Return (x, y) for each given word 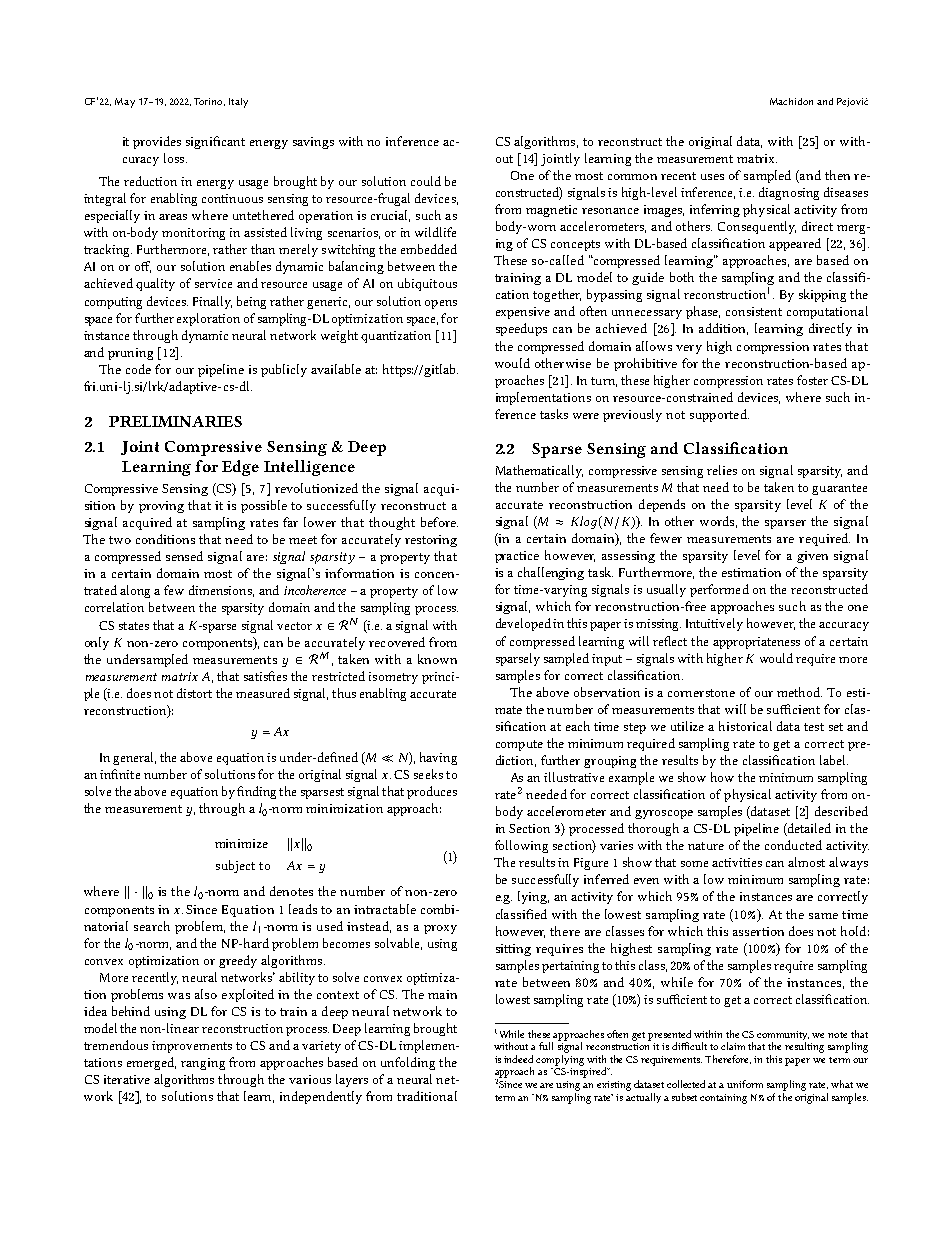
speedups (521, 329)
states (134, 626)
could (426, 181)
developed (523, 624)
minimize (241, 843)
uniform (745, 1084)
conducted (793, 845)
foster (812, 380)
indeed (518, 1059)
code (138, 369)
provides (157, 142)
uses (712, 177)
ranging (203, 1064)
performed (719, 590)
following (521, 846)
